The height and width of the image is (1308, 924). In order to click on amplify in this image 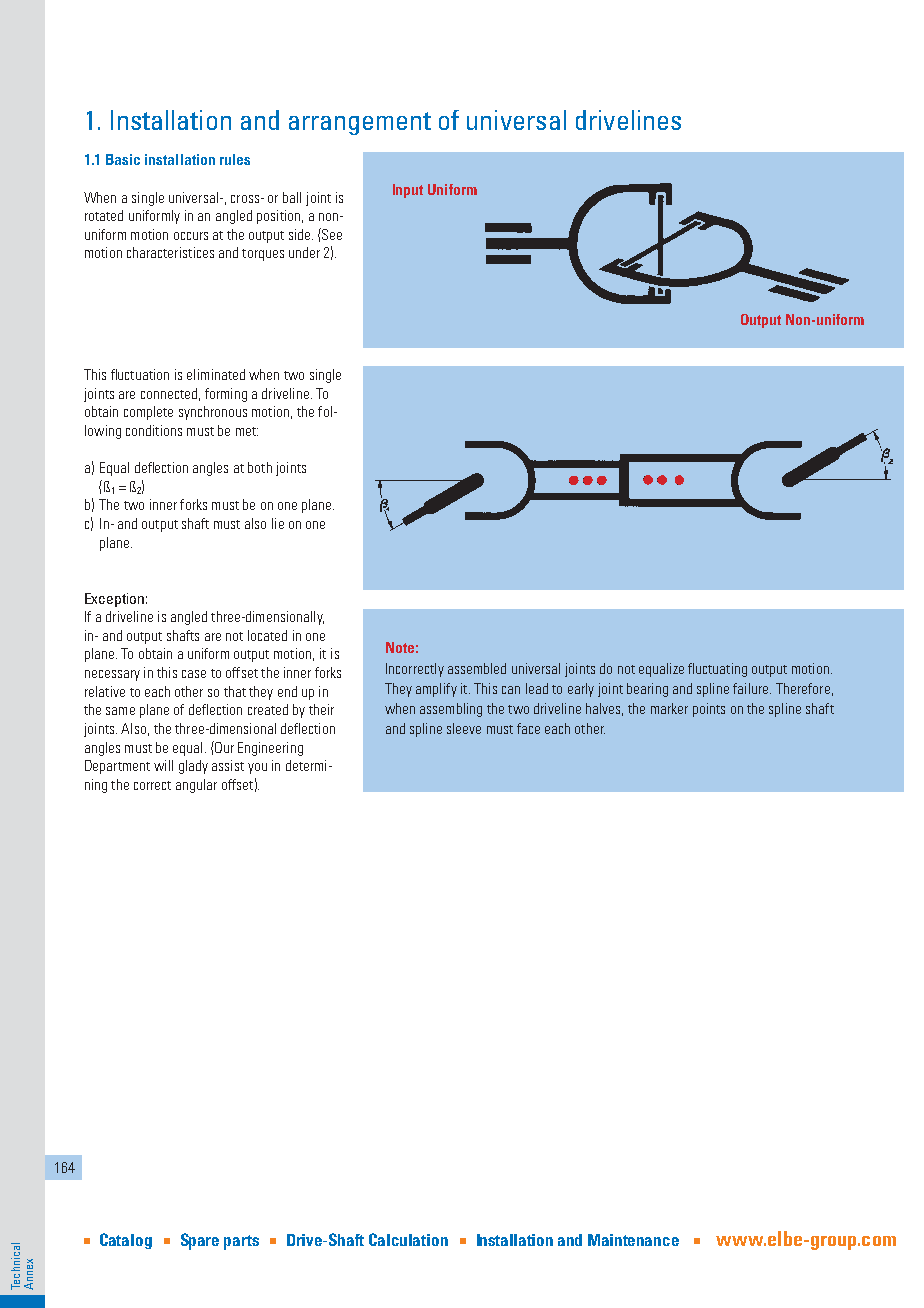, I will do `click(436, 690)`.
